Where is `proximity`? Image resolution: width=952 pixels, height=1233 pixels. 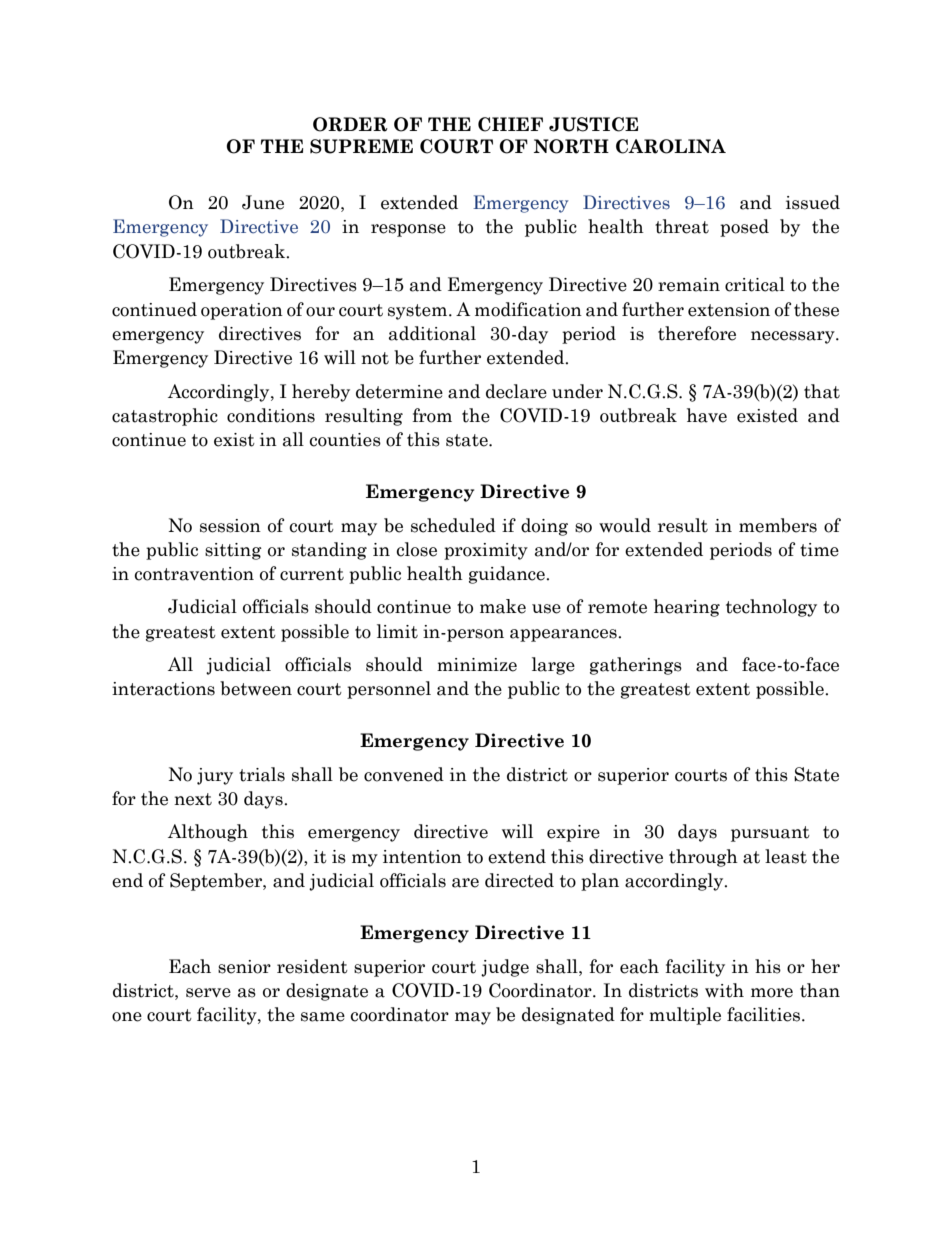
proximity is located at coordinates (486, 551).
